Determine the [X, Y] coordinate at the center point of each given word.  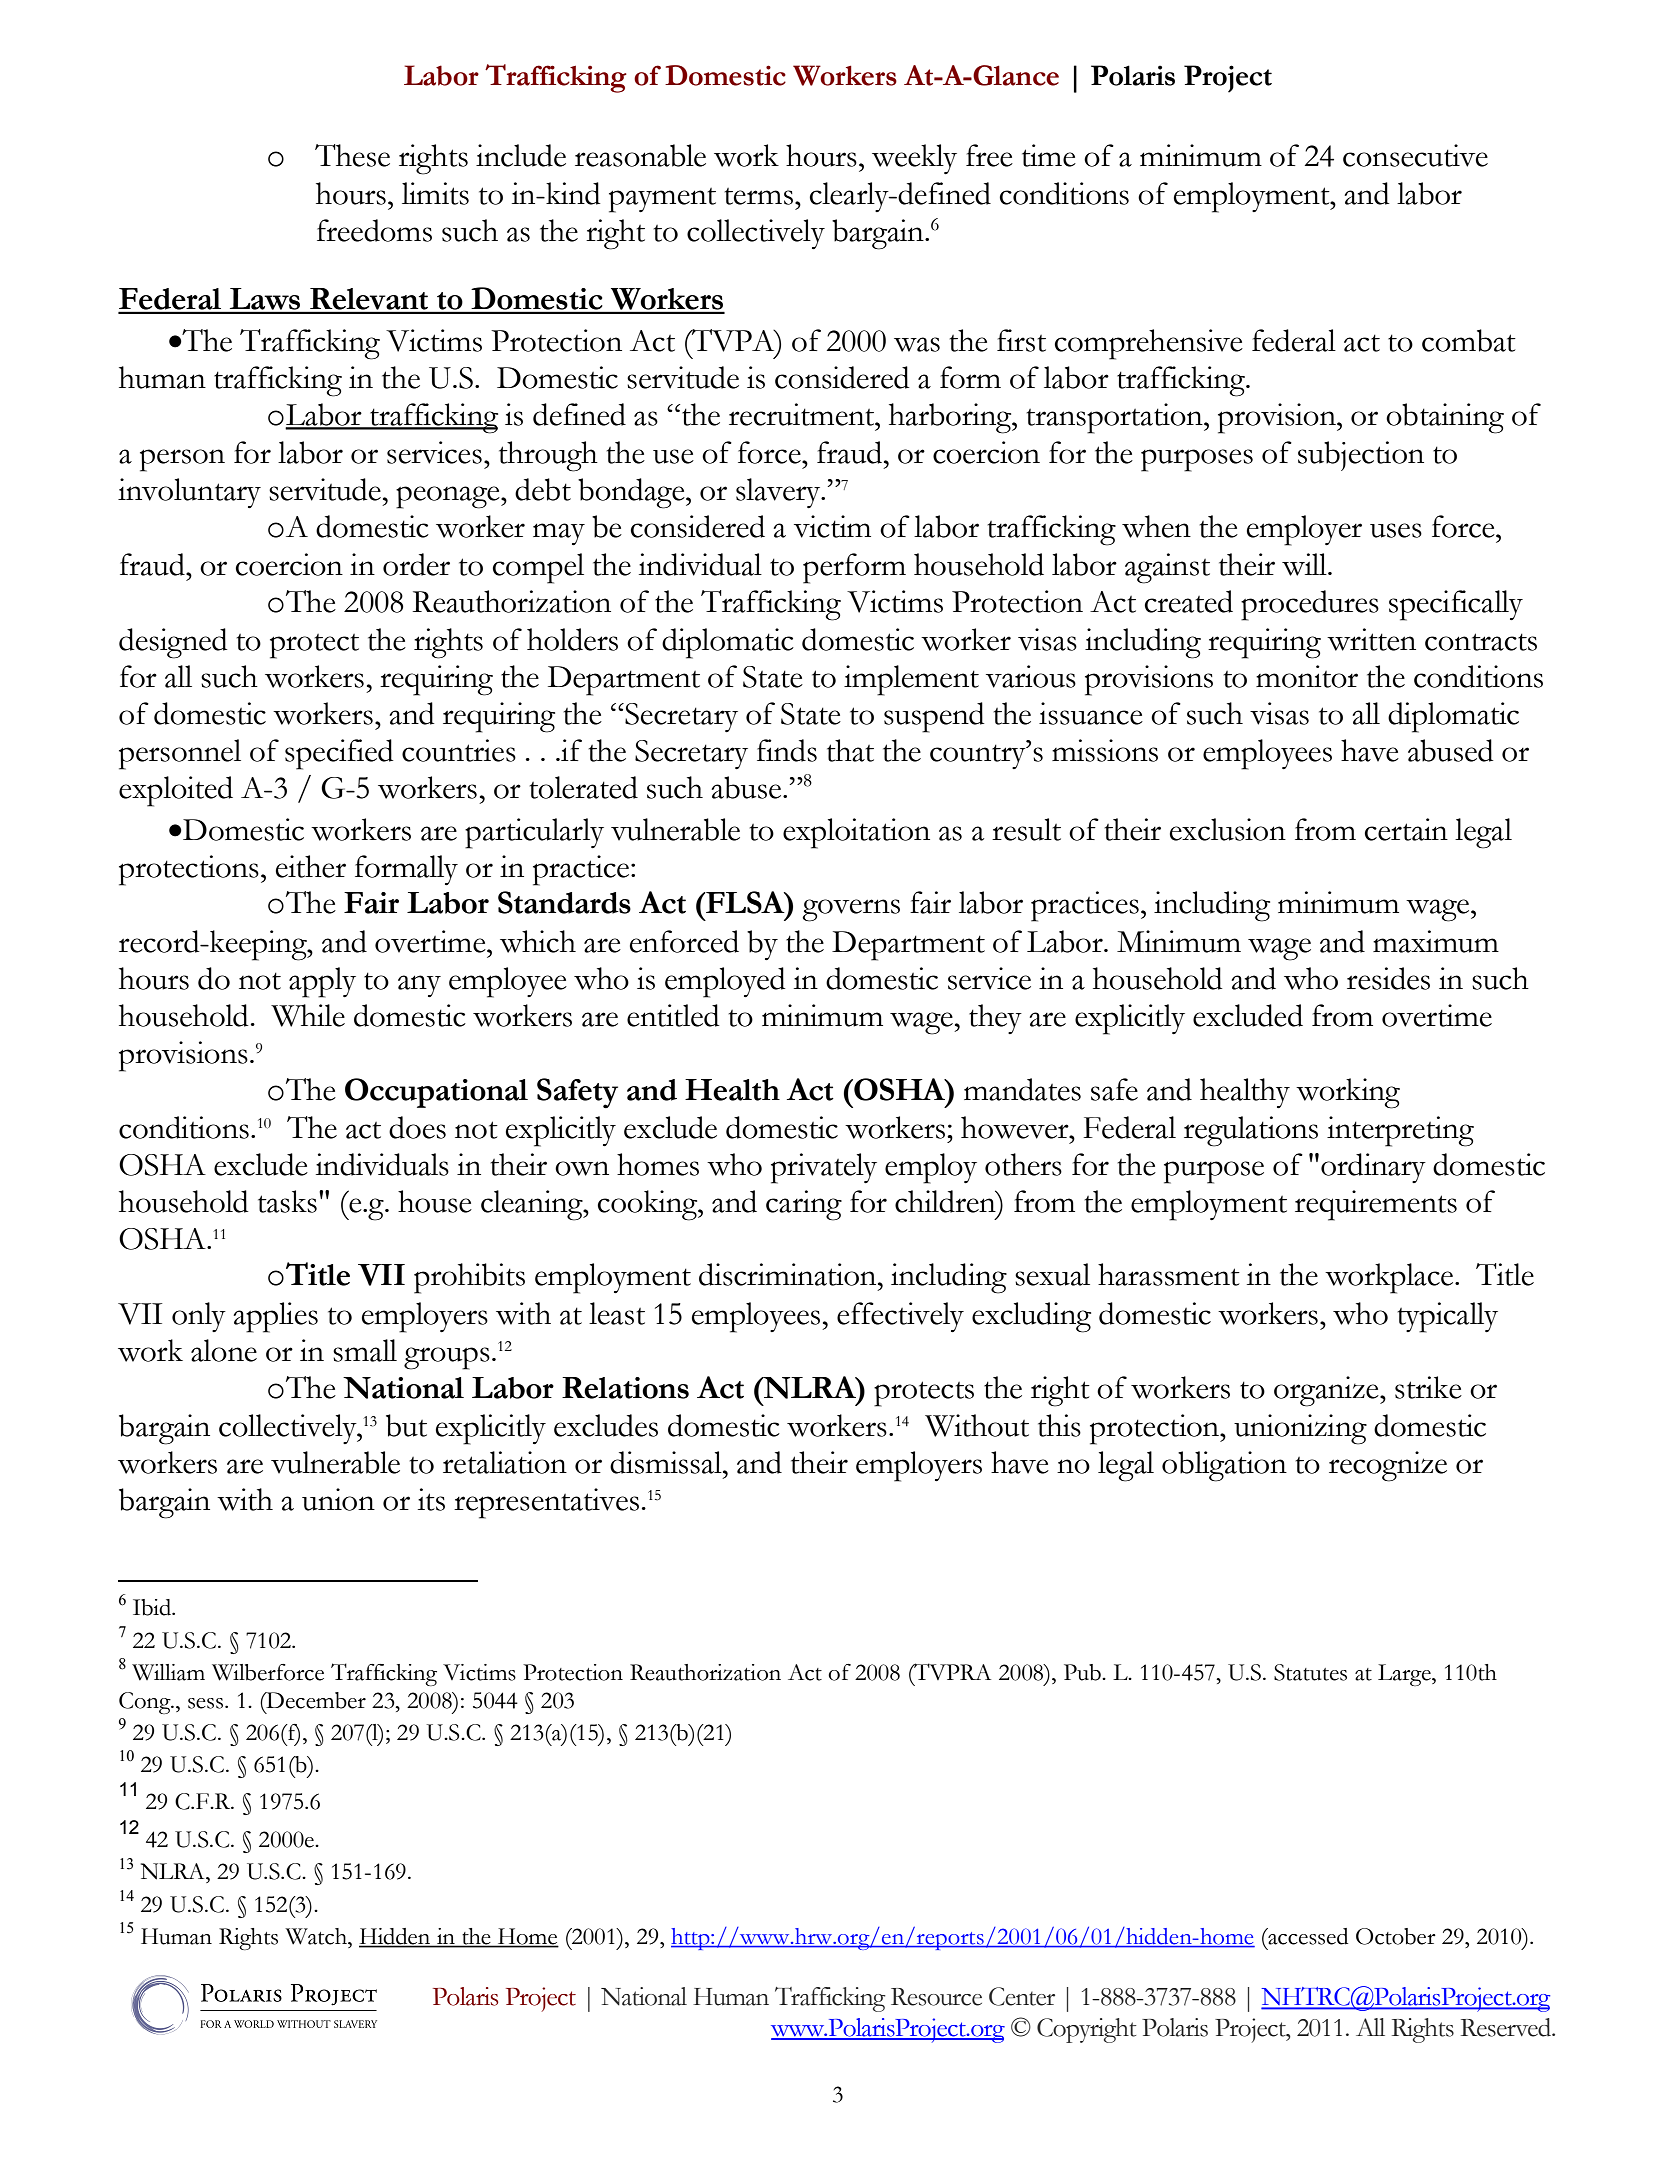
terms [760, 196]
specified [339, 754]
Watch [317, 1936]
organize [1327, 1391]
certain [1406, 829]
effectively [900, 1317]
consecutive [1415, 155]
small [365, 1350]
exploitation [856, 833]
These [352, 155]
